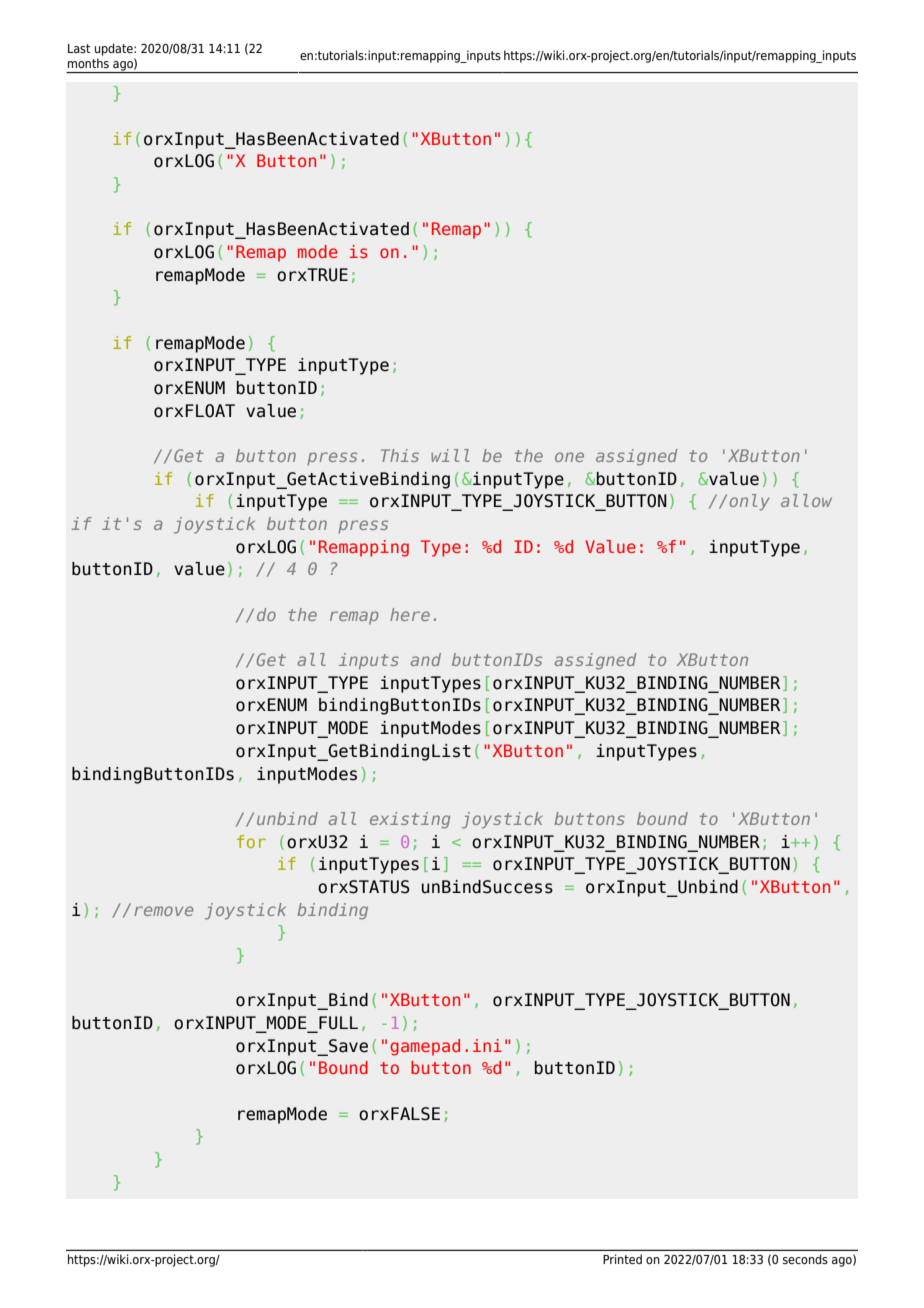 The image size is (924, 1308). I want to click on seconds, so click(805, 1259).
